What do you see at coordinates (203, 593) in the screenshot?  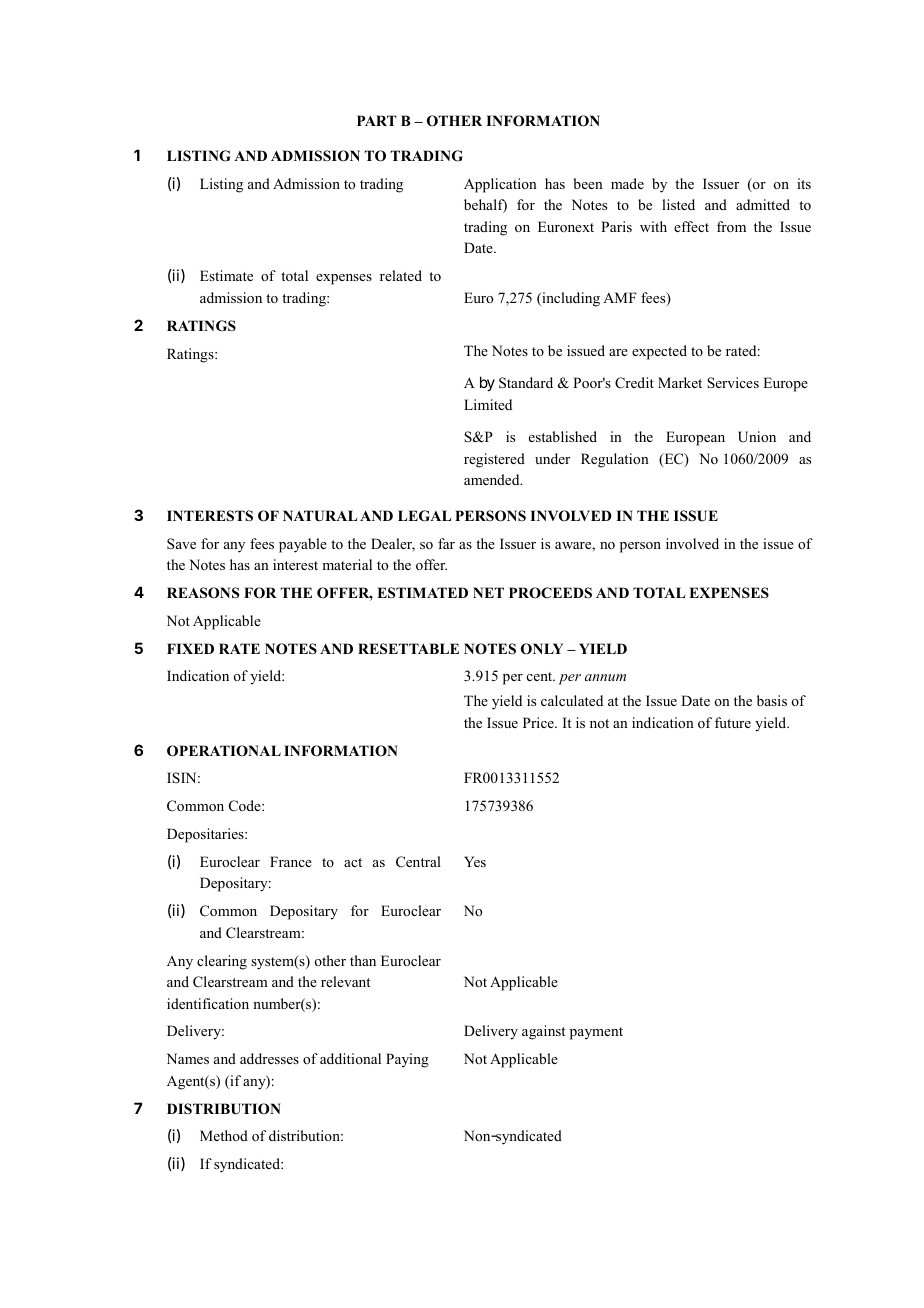 I see `REASONS` at bounding box center [203, 593].
